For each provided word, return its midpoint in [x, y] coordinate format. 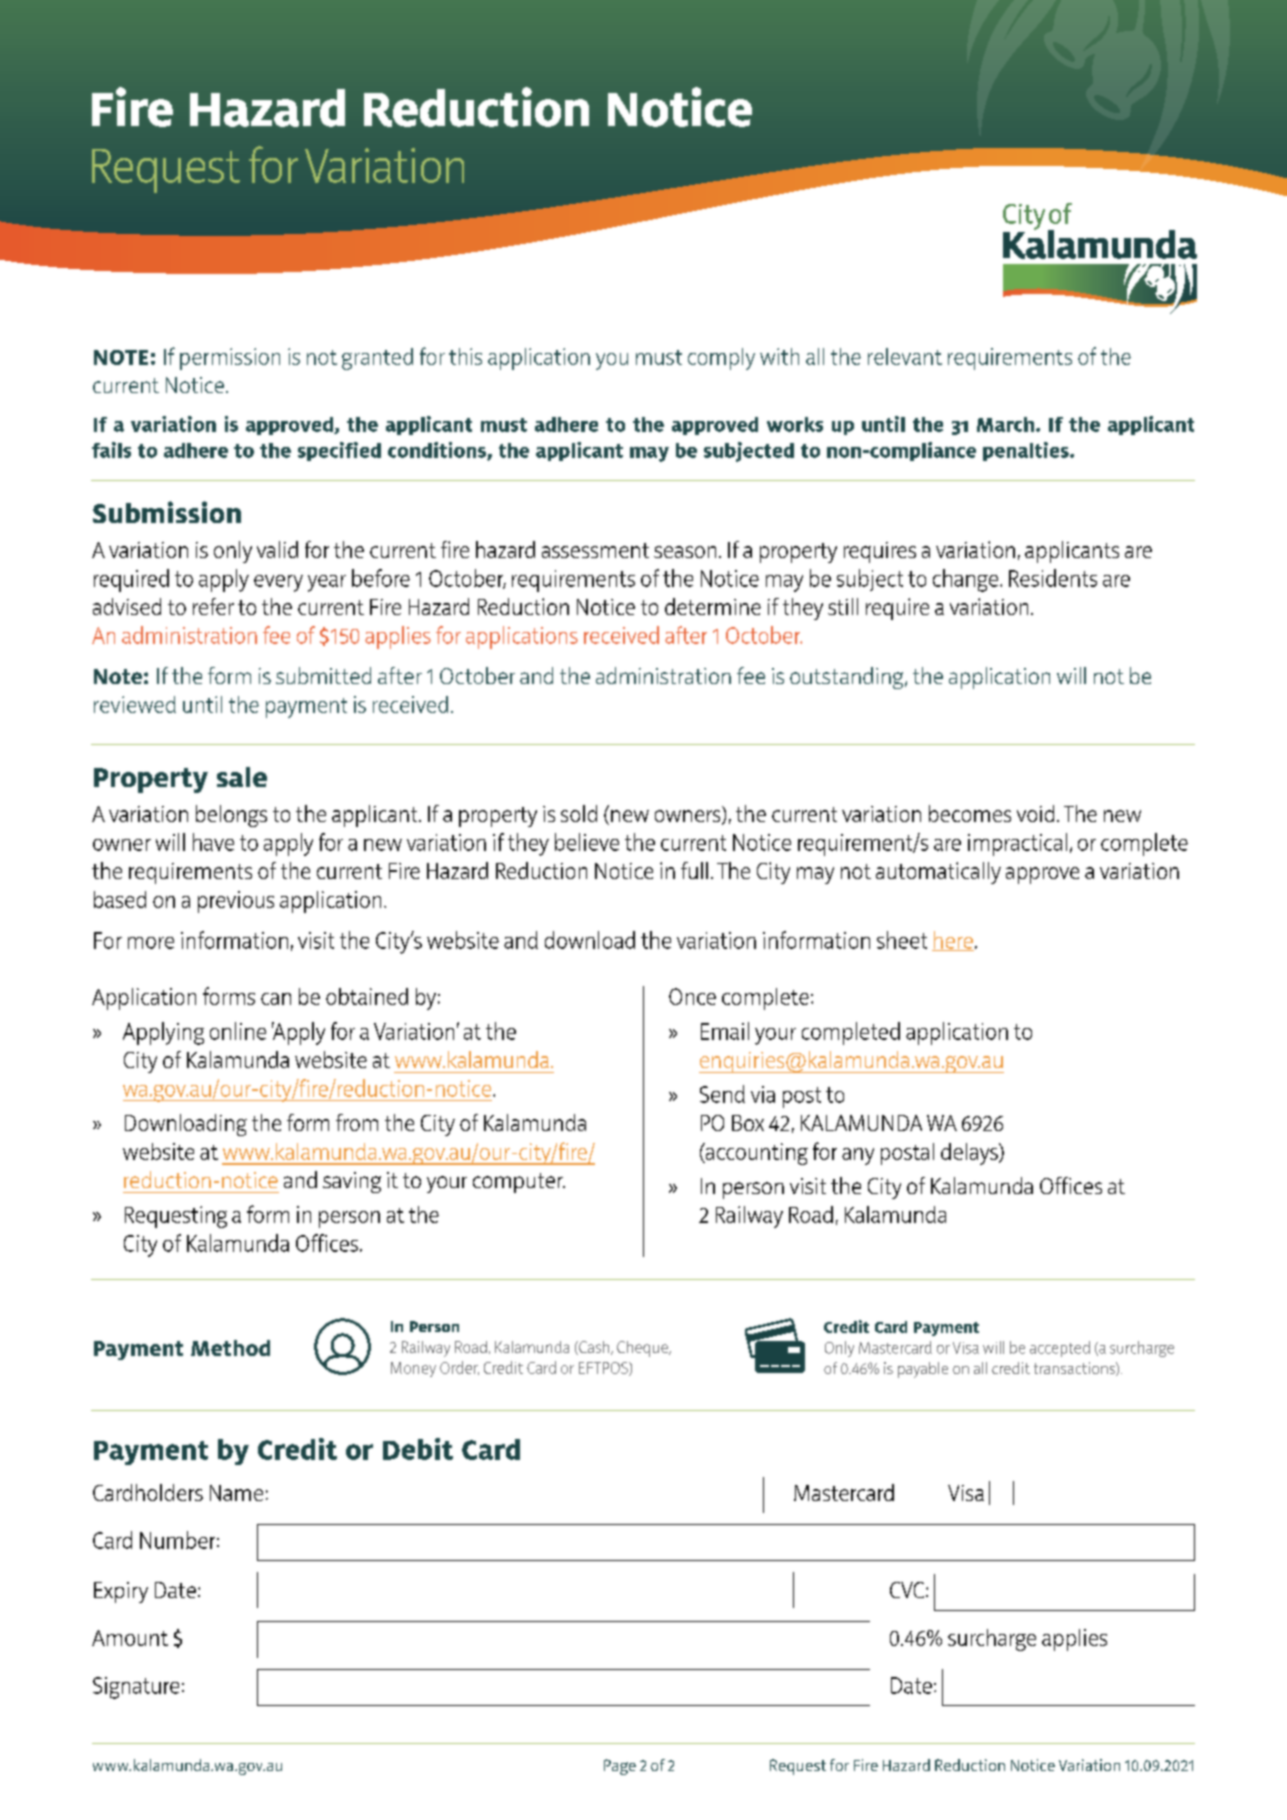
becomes [970, 813]
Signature [136, 1688]
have [213, 842]
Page [620, 1767]
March [1005, 424]
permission [230, 359]
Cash [594, 1348]
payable [923, 1370]
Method [230, 1348]
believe [587, 842]
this [465, 356]
